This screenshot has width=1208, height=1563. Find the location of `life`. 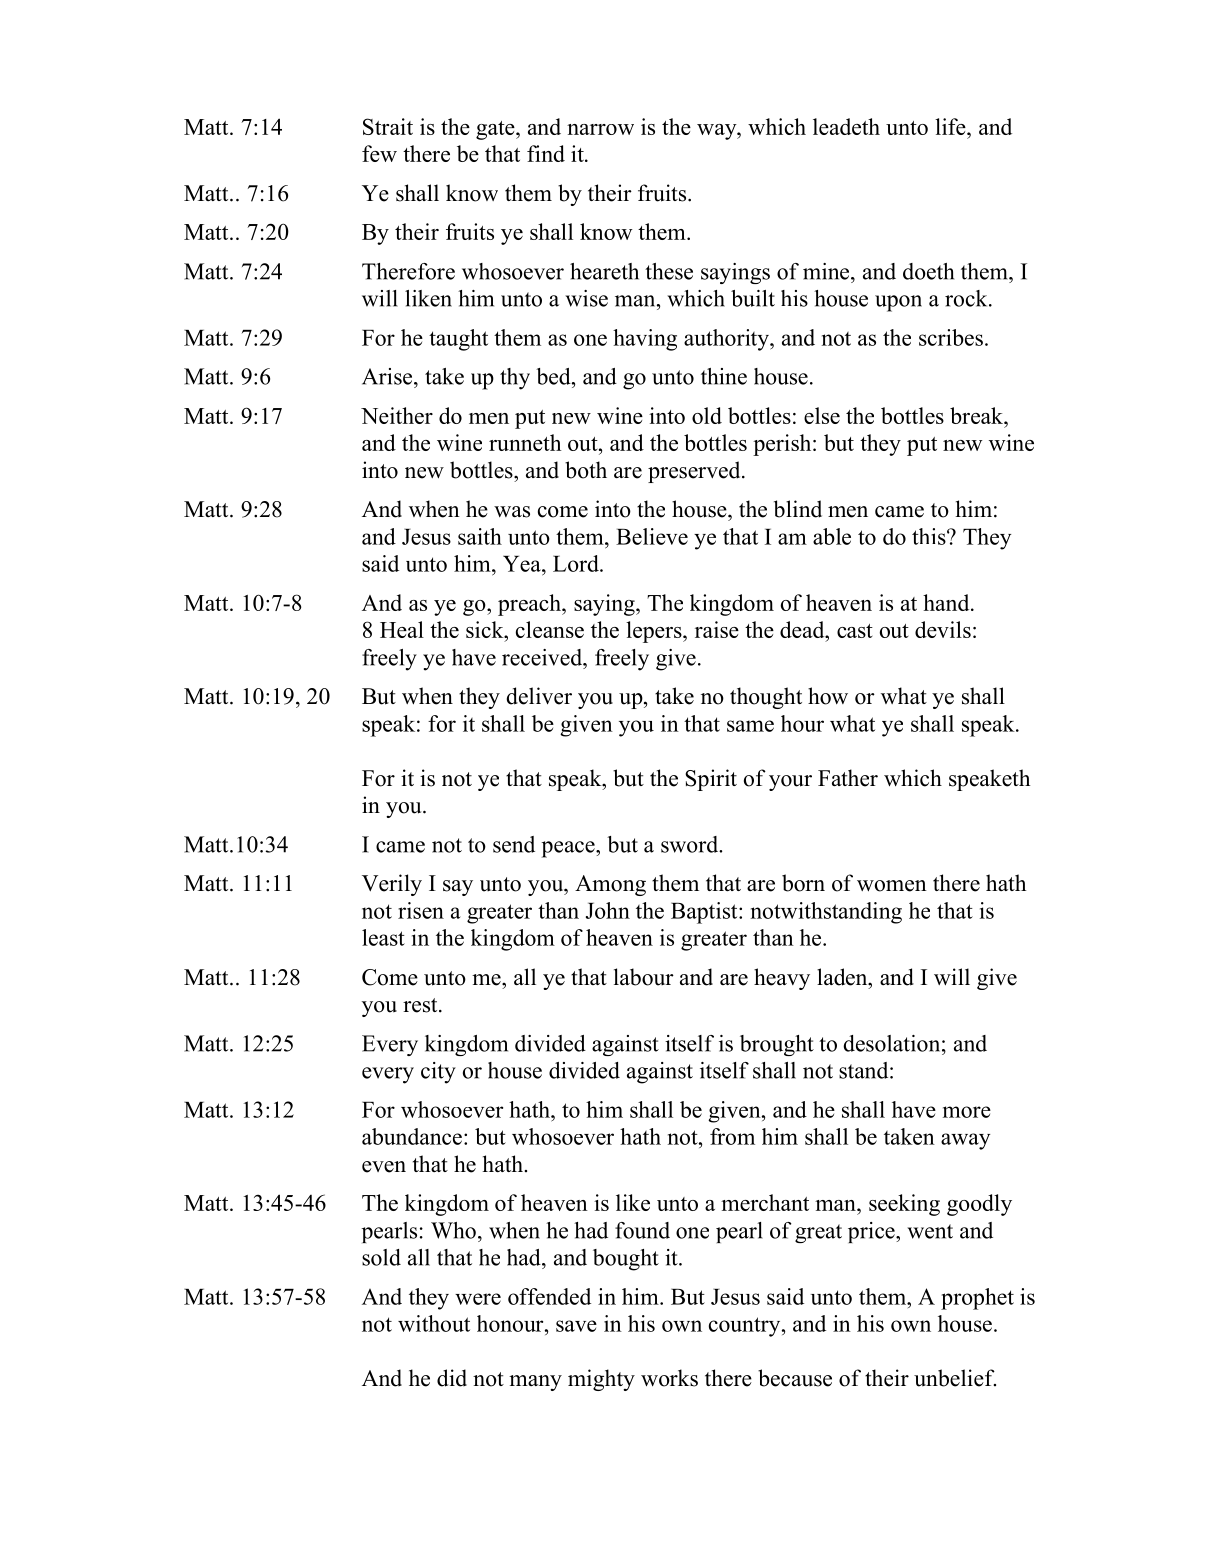

life is located at coordinates (951, 126).
